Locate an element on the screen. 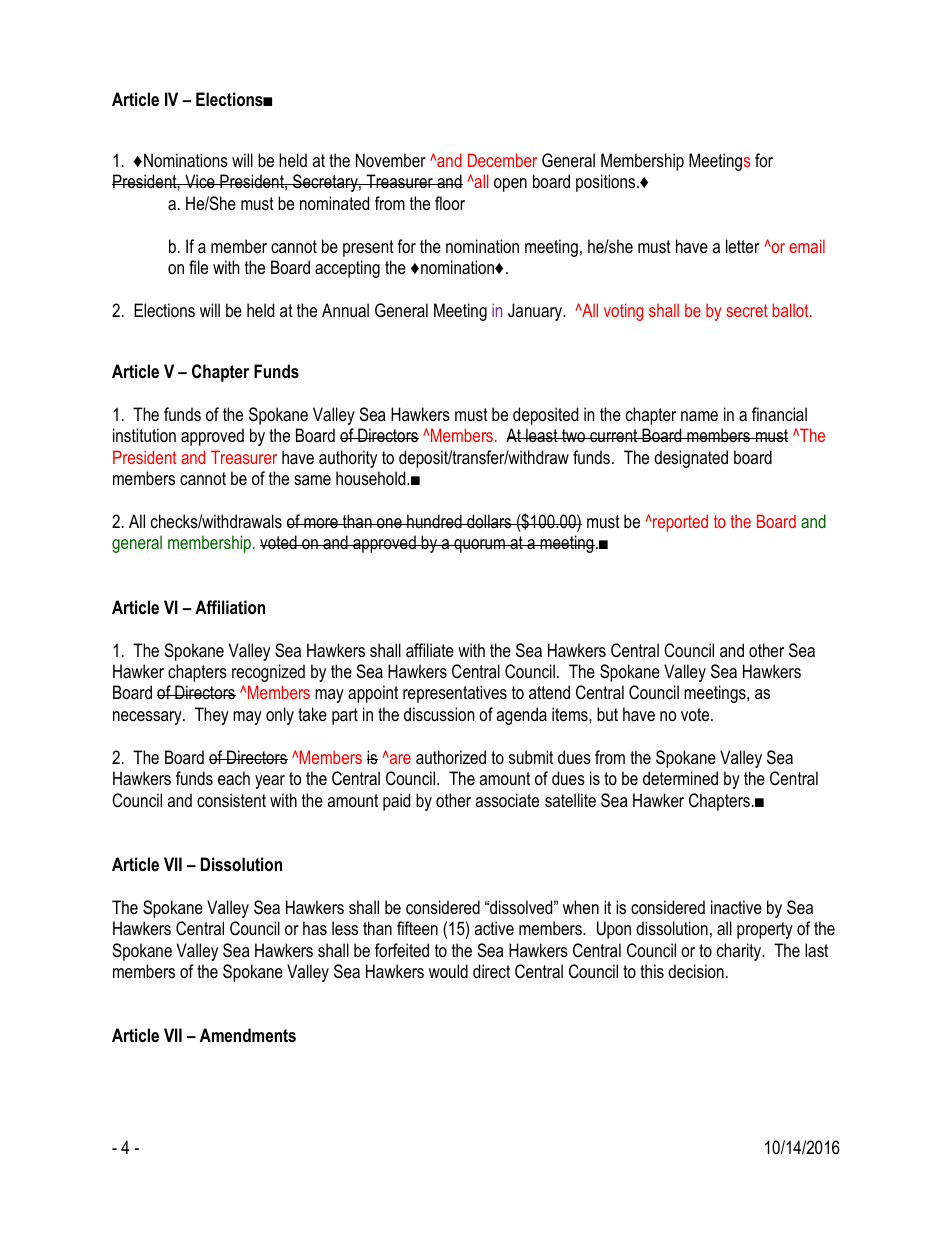  Vice is located at coordinates (200, 181).
